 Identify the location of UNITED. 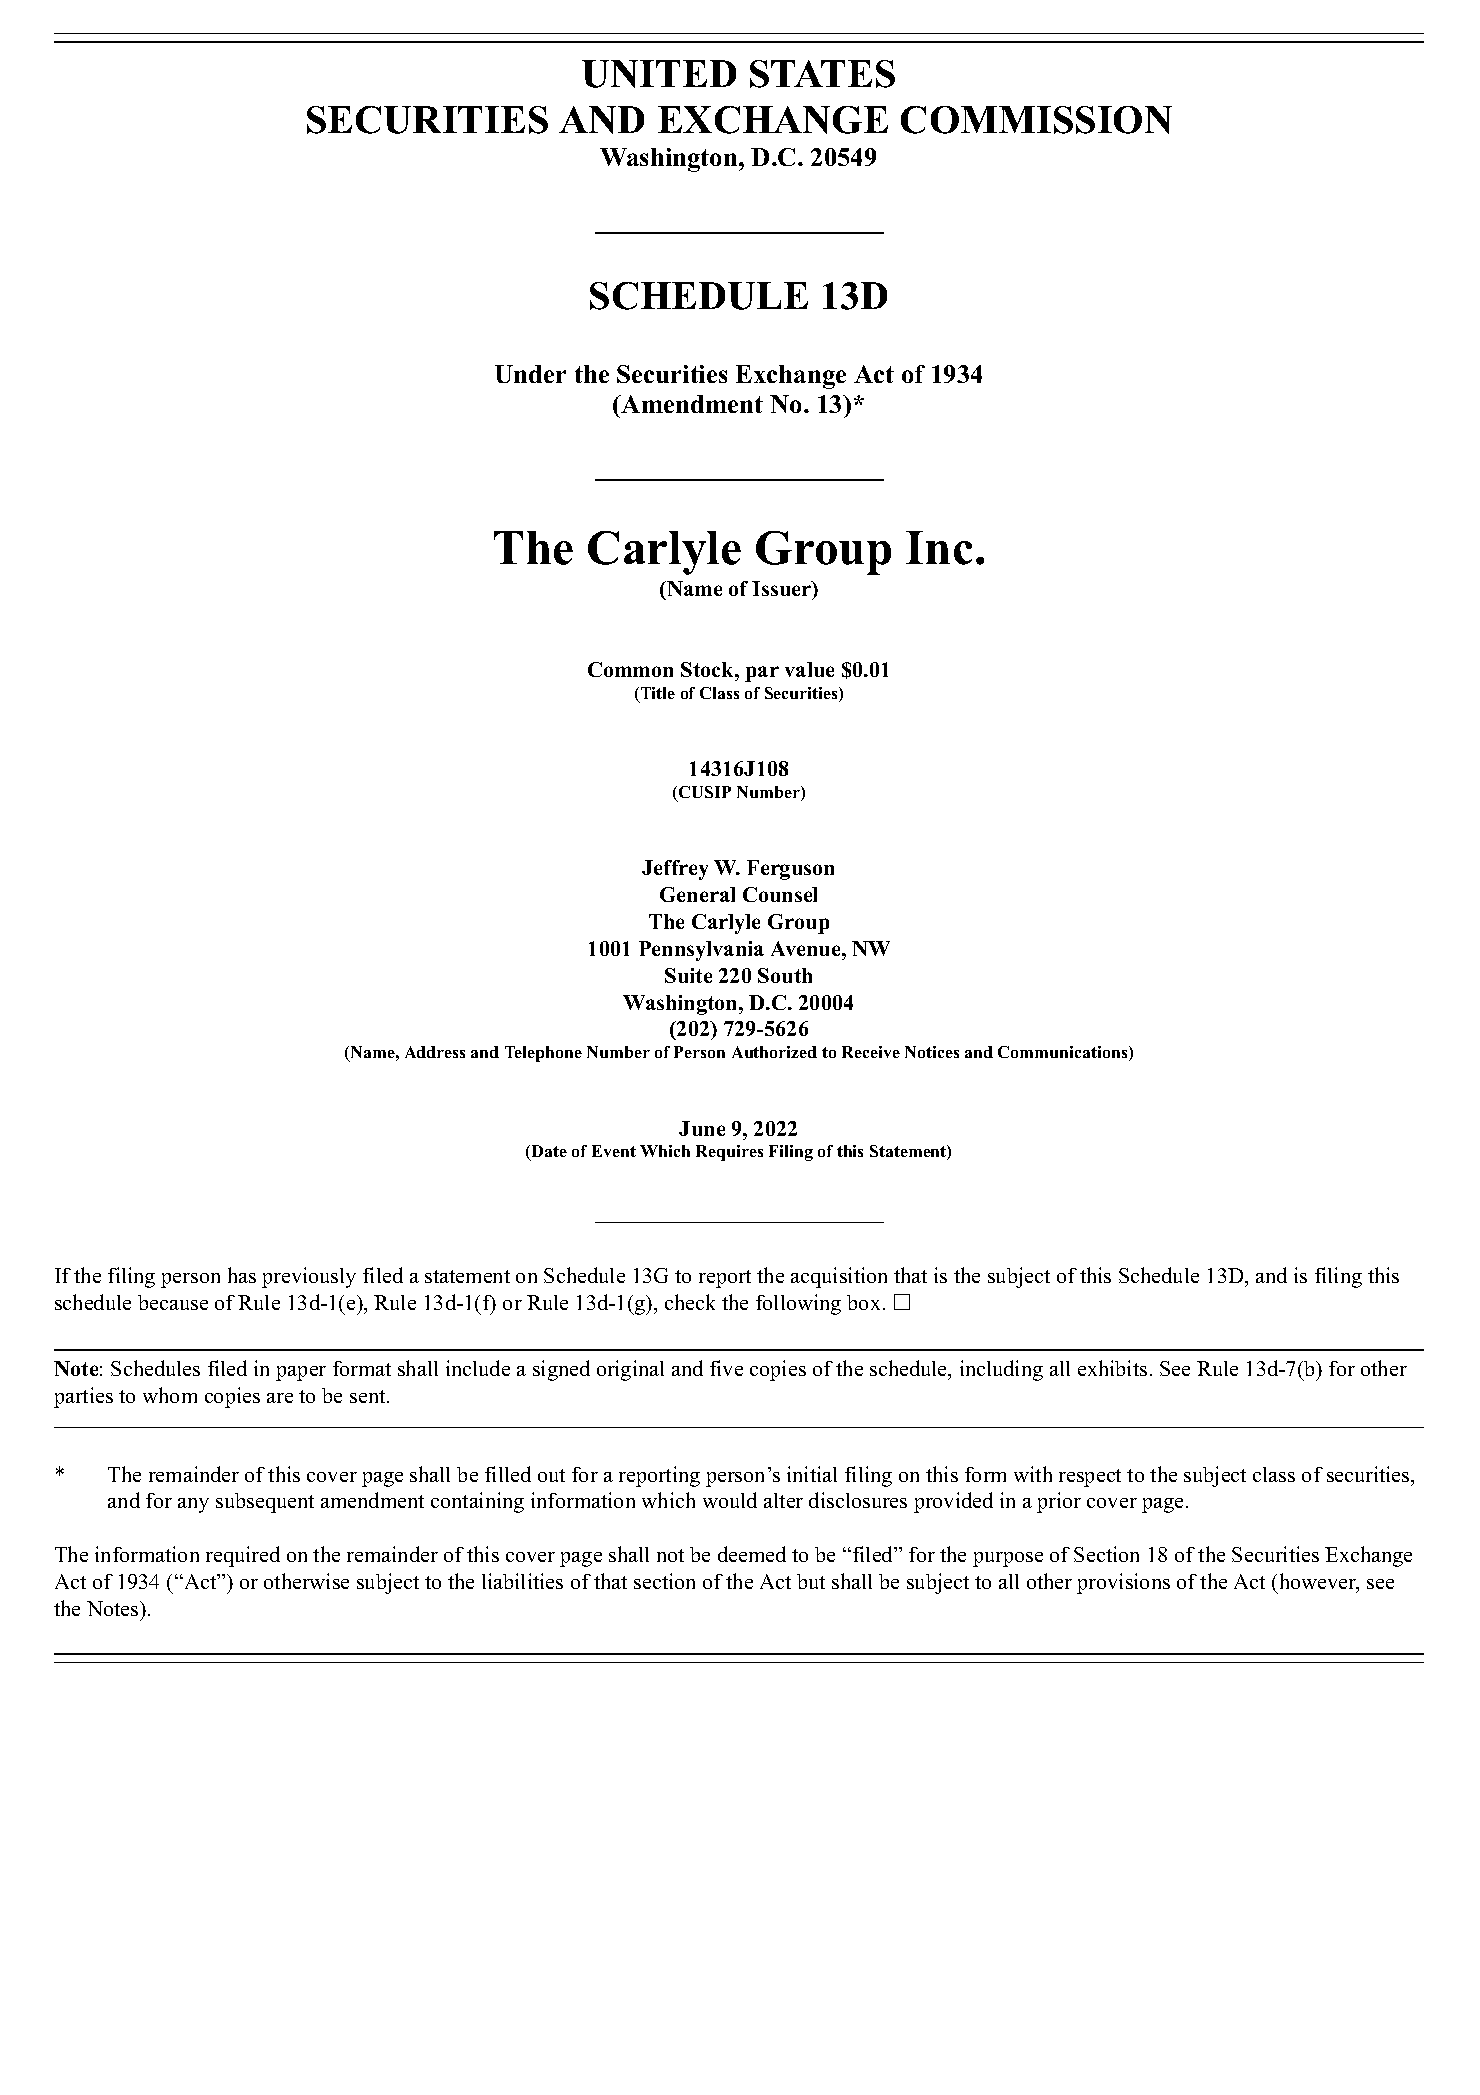
(659, 74).
